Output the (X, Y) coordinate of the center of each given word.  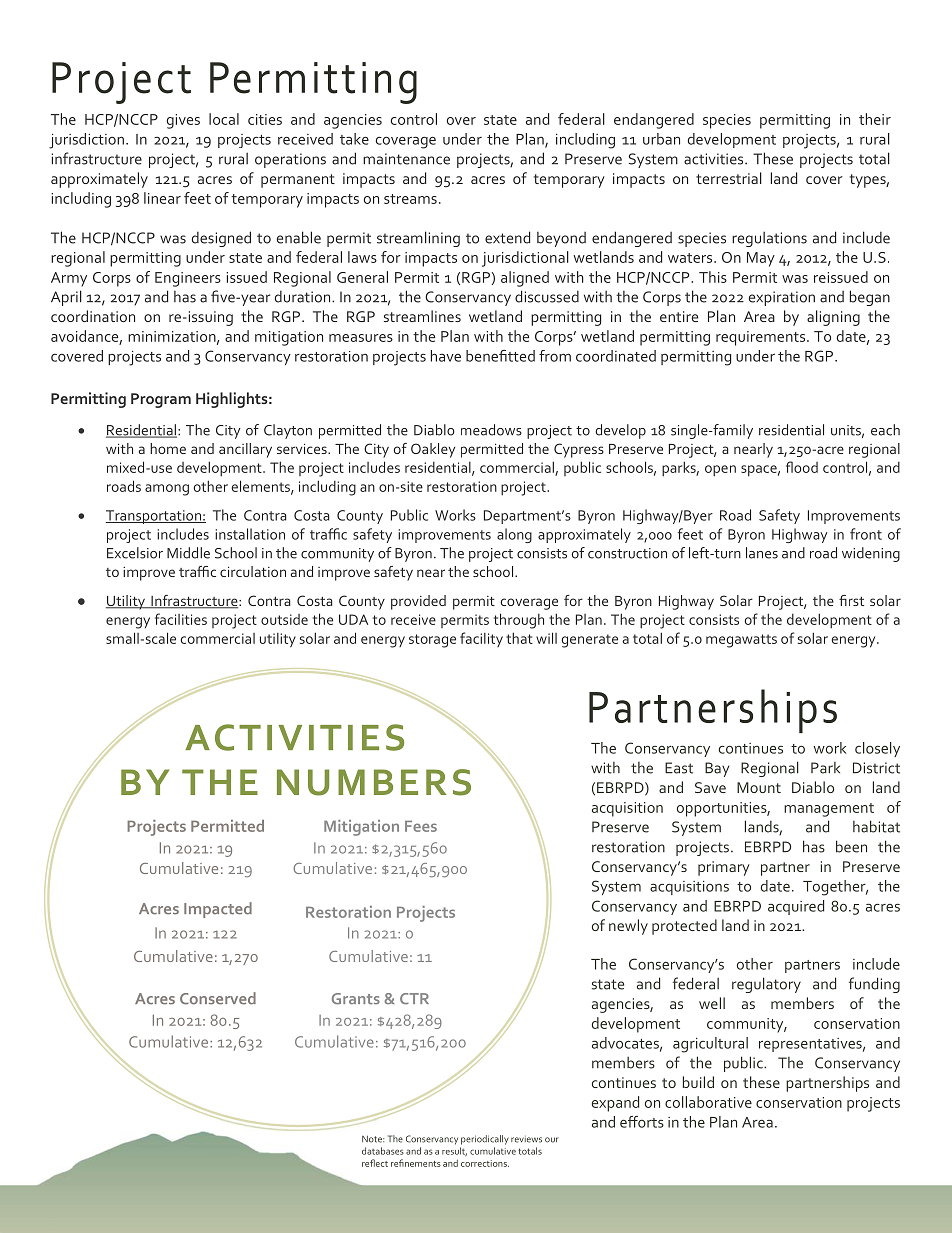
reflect (375, 1163)
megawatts (741, 641)
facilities (181, 619)
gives (183, 121)
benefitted (500, 356)
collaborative (708, 1102)
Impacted (218, 910)
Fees (421, 826)
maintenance (406, 159)
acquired (796, 907)
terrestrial (729, 178)
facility (481, 639)
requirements (762, 338)
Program (161, 400)
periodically (485, 1140)
